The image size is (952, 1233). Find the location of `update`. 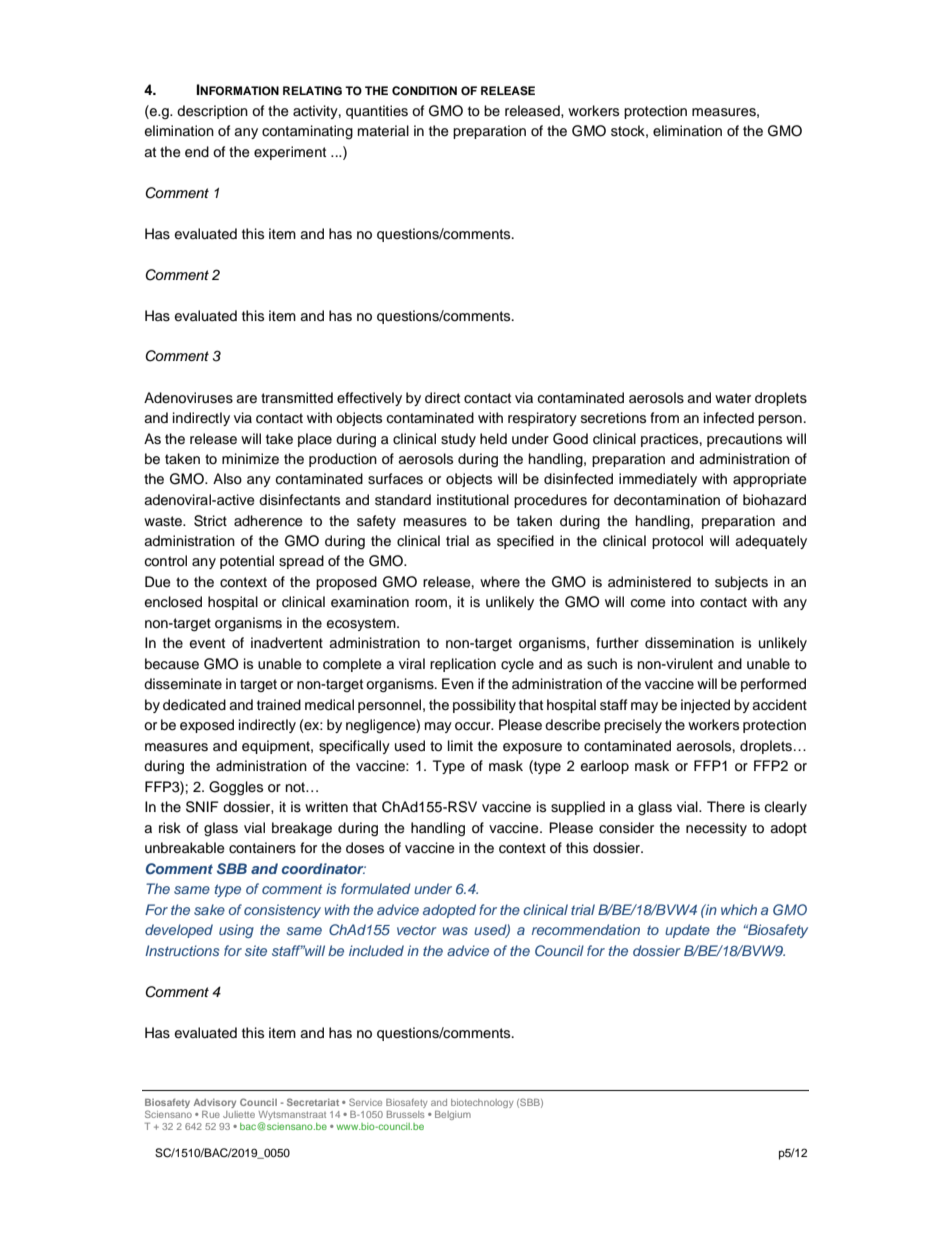

update is located at coordinates (687, 931).
